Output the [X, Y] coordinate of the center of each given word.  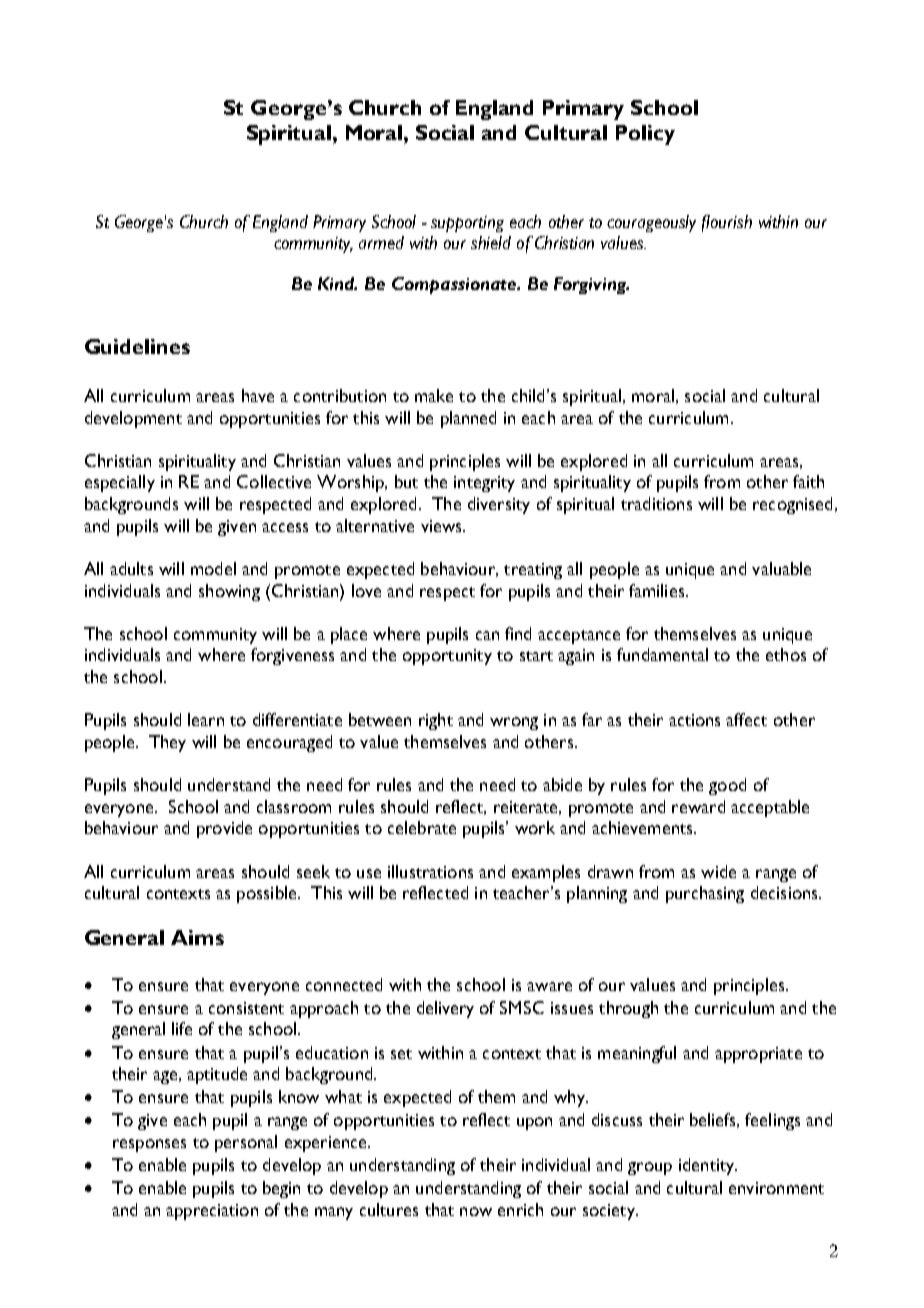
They [167, 743]
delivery [445, 1009]
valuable [781, 568]
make [434, 395]
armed [381, 242]
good [727, 786]
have [258, 395]
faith [808, 481]
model [213, 568]
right [436, 721]
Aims [197, 937]
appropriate [758, 1055]
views [442, 526]
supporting [467, 224]
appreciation [212, 1212]
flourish [727, 223]
